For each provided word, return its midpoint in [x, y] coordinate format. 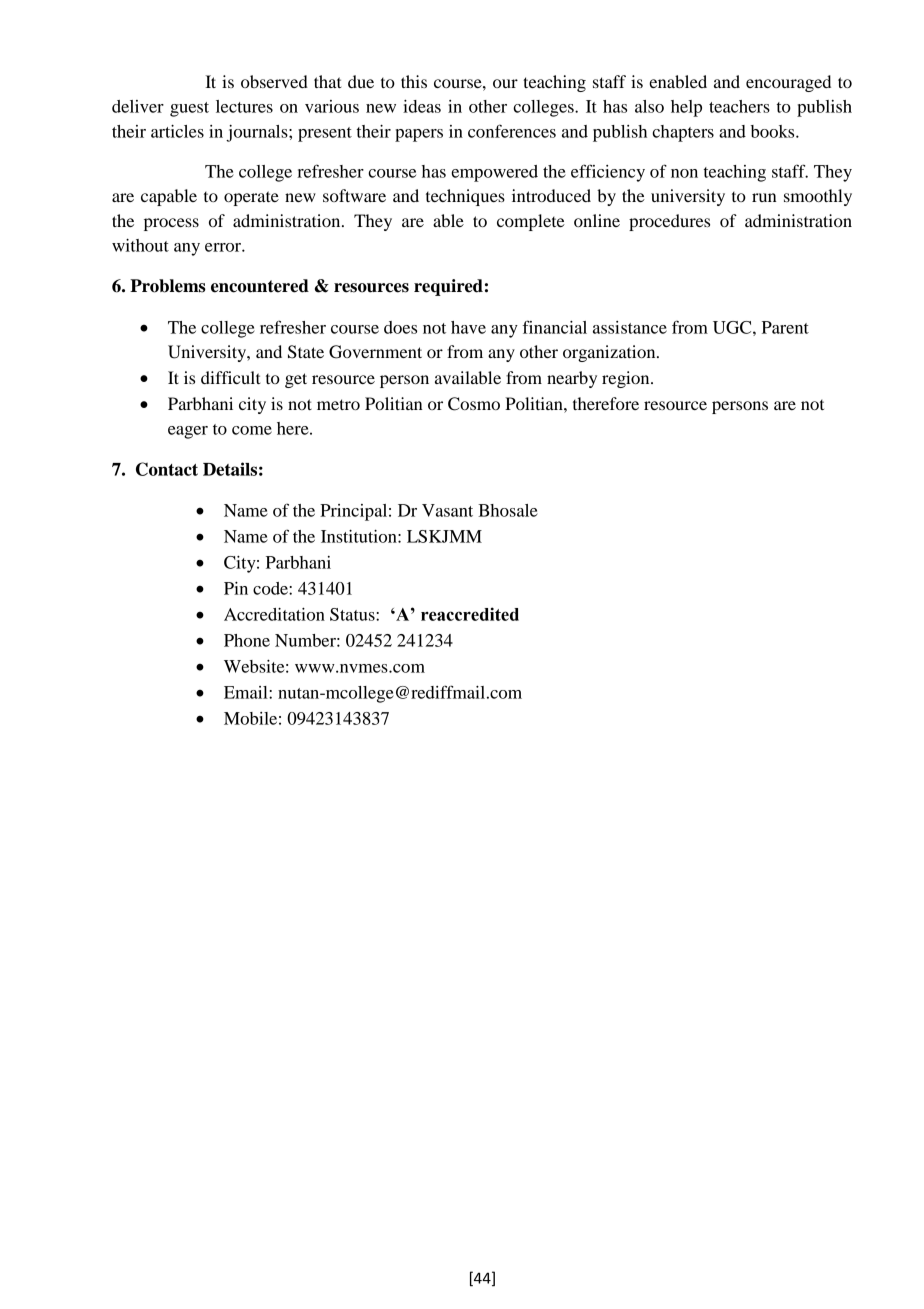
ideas [422, 106]
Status [353, 614]
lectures [244, 106]
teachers [739, 106]
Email [247, 692]
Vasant [447, 510]
